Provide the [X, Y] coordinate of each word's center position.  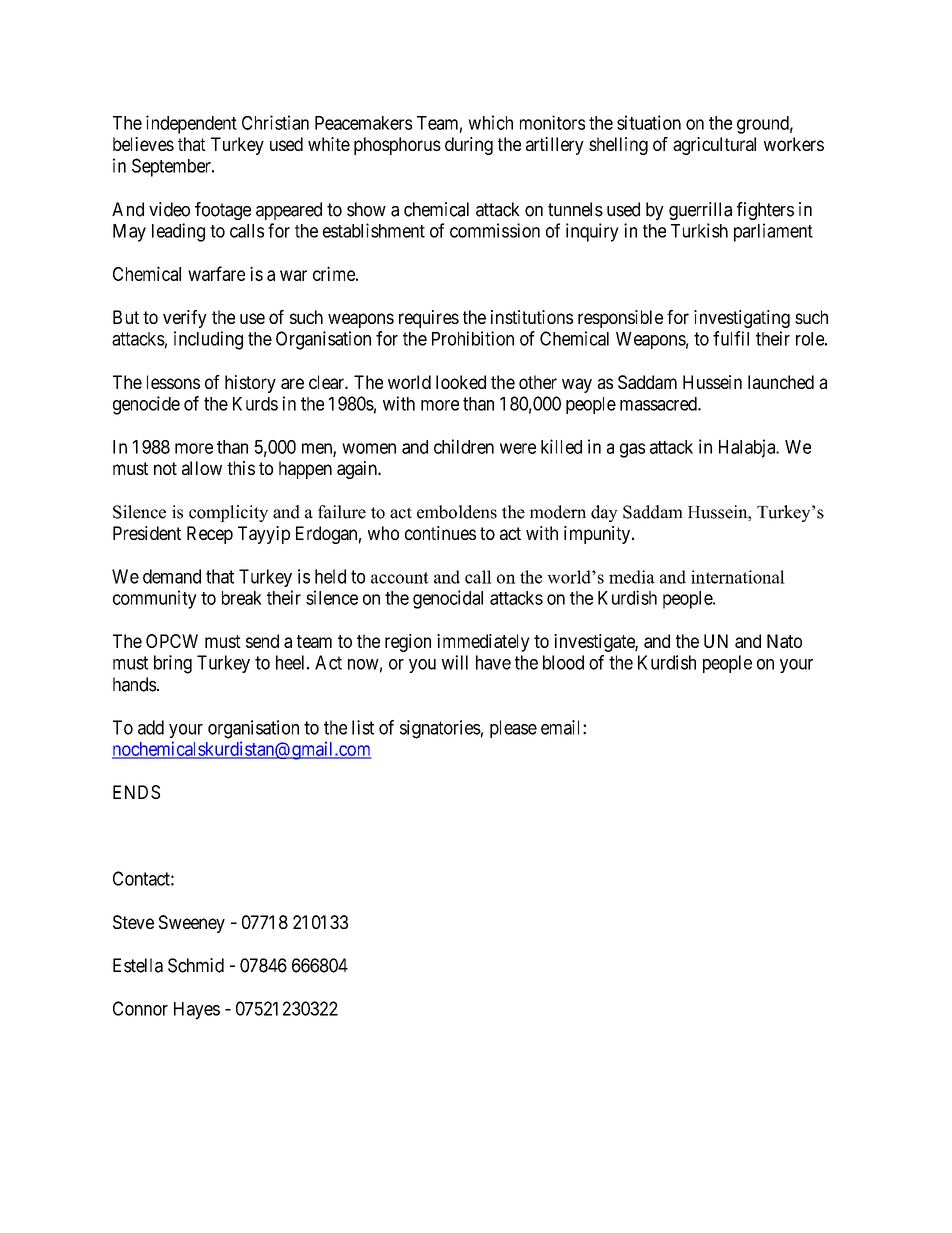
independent [191, 124]
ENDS [136, 792]
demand [172, 576]
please [513, 729]
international [738, 577]
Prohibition [473, 338]
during [469, 146]
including [208, 340]
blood [563, 662]
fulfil [731, 338]
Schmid [196, 965]
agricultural [714, 146]
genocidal [448, 599]
